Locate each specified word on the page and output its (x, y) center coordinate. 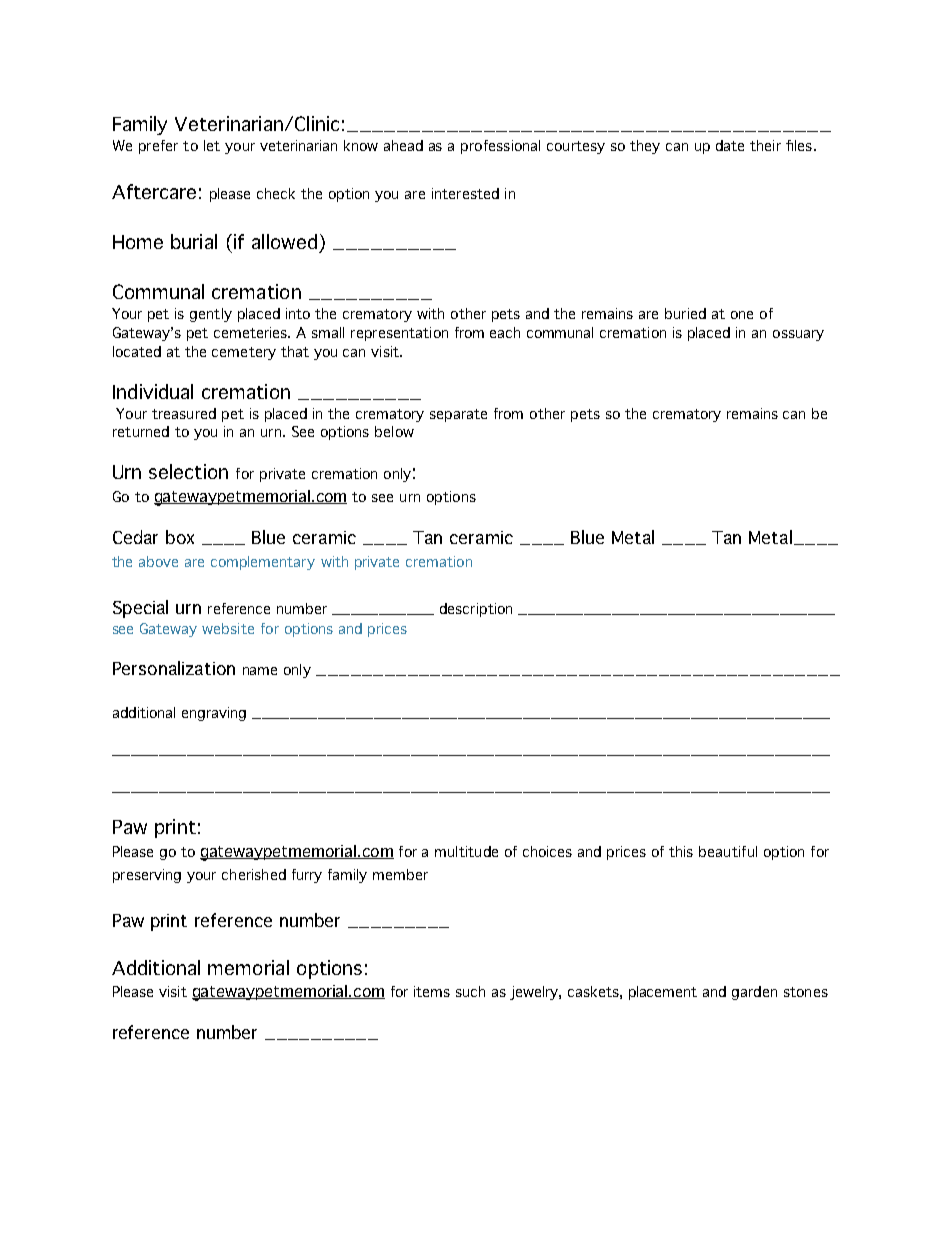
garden (754, 993)
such (470, 991)
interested (465, 193)
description (476, 610)
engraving (214, 714)
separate (458, 415)
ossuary (798, 335)
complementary (263, 563)
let (212, 145)
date (730, 145)
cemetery (244, 353)
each (505, 332)
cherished (254, 874)
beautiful (728, 851)
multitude (466, 851)
